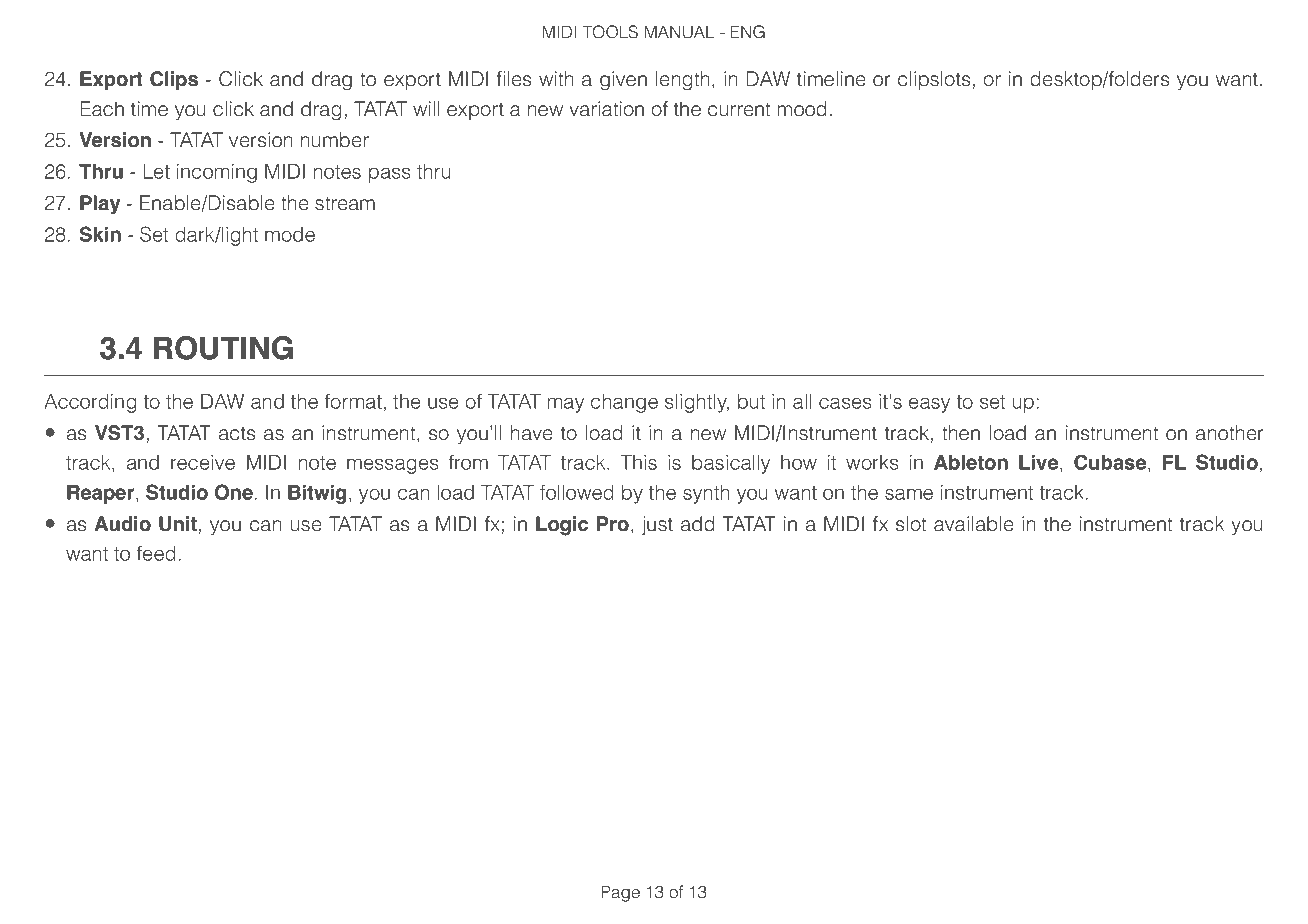 The height and width of the screenshot is (924, 1308). I want to click on feed, so click(156, 553).
